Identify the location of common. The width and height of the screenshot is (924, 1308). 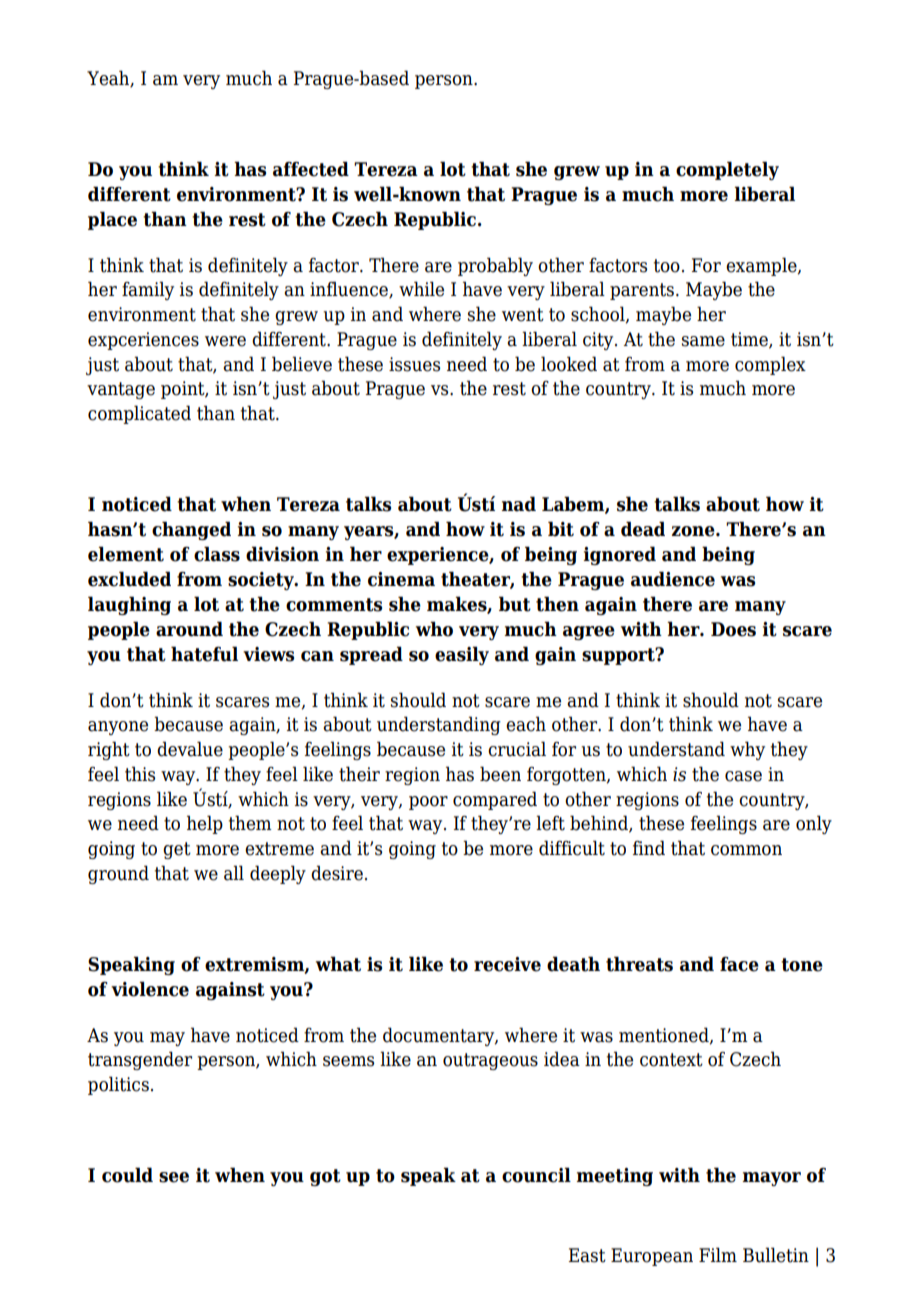
(746, 850).
